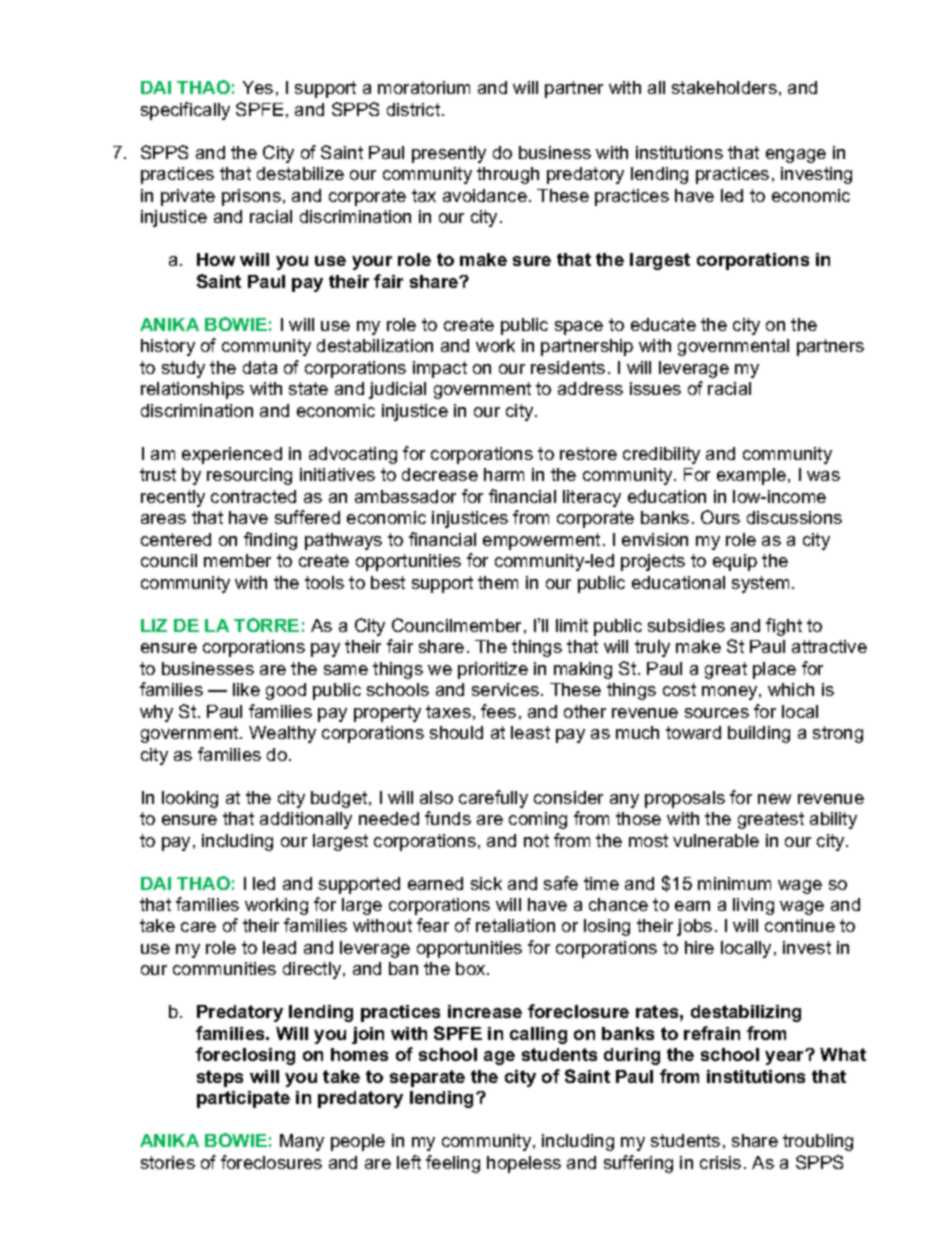 Image resolution: width=952 pixels, height=1233 pixels. I want to click on Yes, so click(258, 87).
